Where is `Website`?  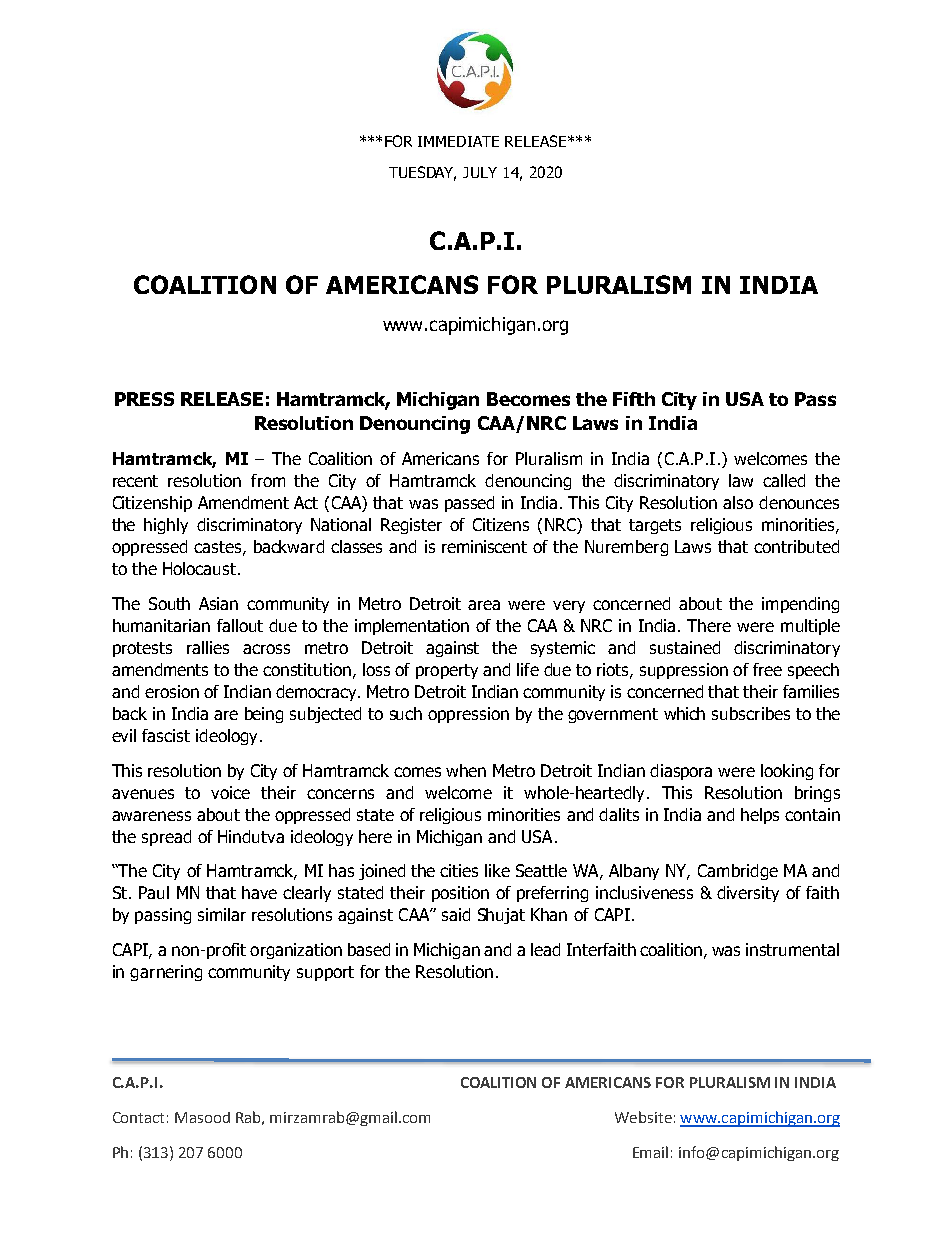
Website is located at coordinates (643, 1117).
